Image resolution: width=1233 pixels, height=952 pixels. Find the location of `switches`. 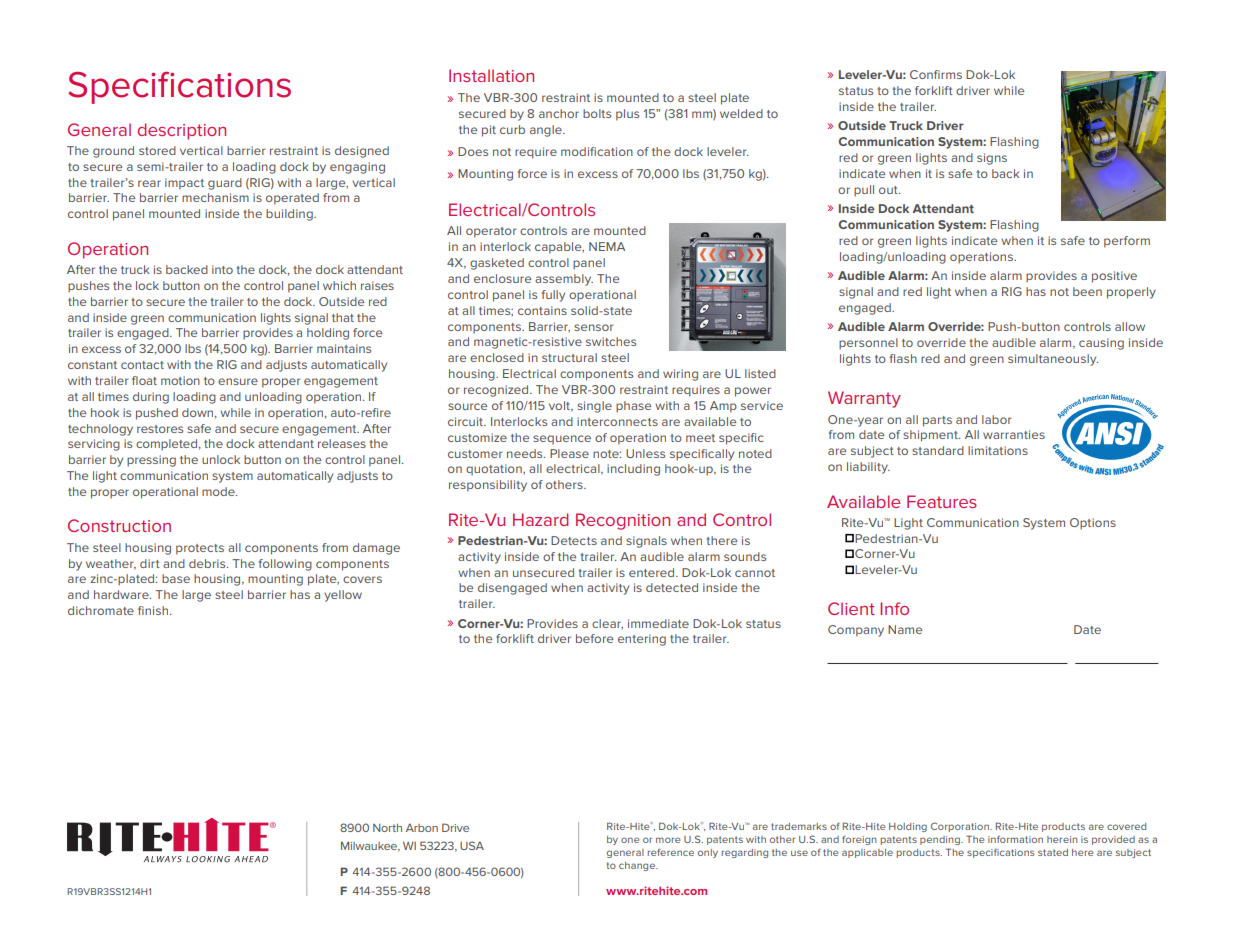

switches is located at coordinates (611, 341).
